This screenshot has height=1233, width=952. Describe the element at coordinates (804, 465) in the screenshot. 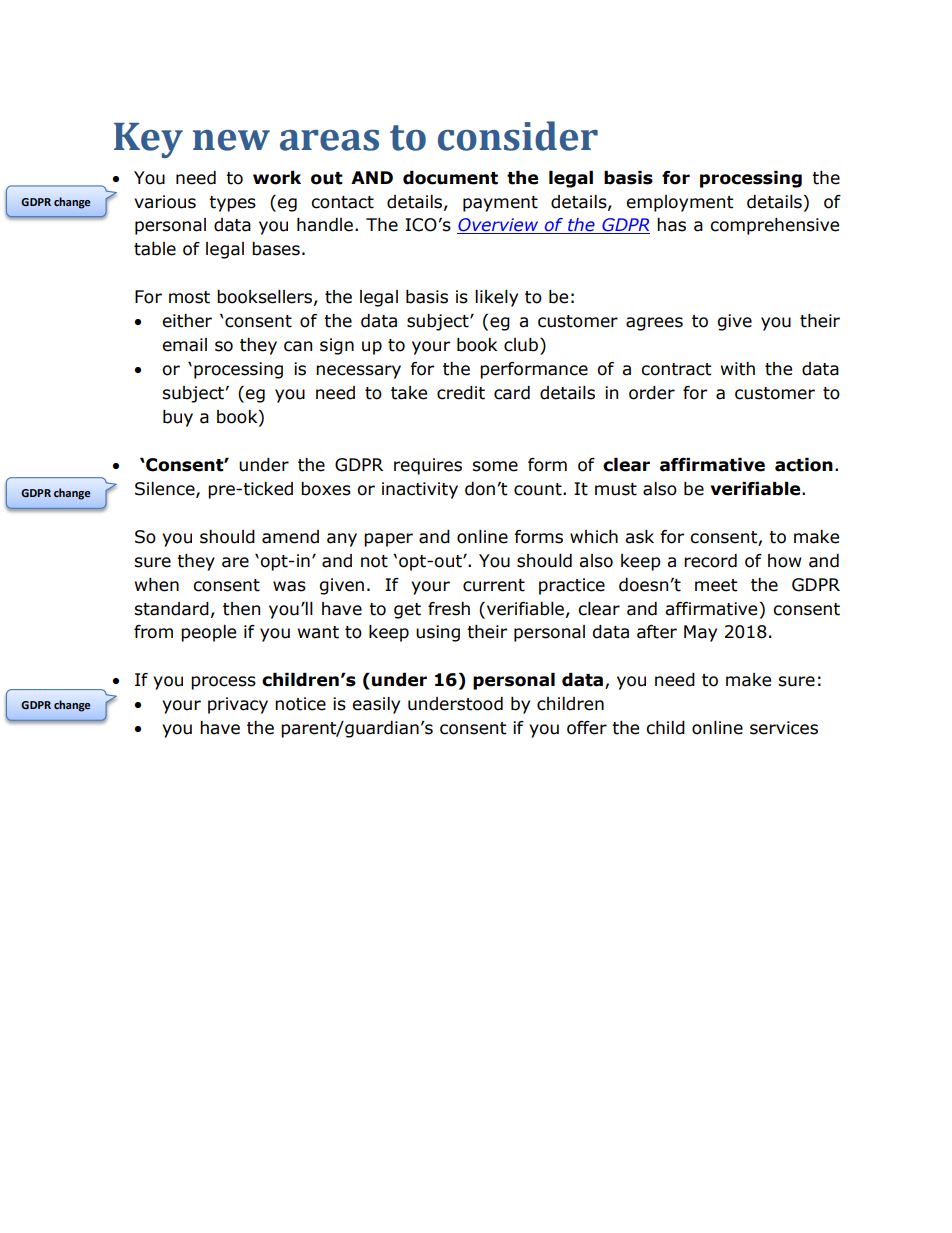

I see `action` at that location.
